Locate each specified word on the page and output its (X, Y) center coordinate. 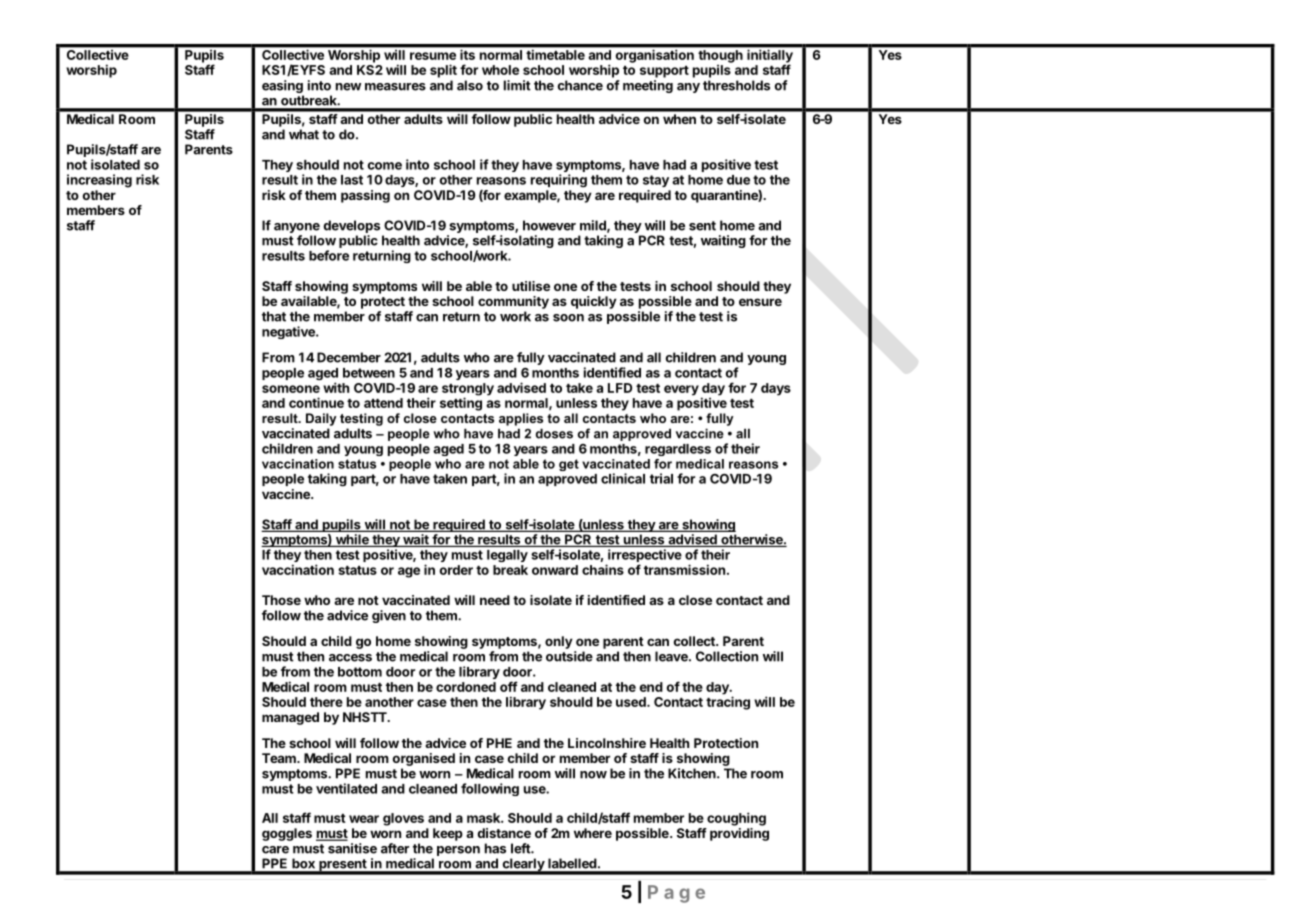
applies (521, 419)
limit (517, 85)
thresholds (736, 85)
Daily (321, 419)
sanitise (352, 848)
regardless (678, 450)
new (348, 87)
